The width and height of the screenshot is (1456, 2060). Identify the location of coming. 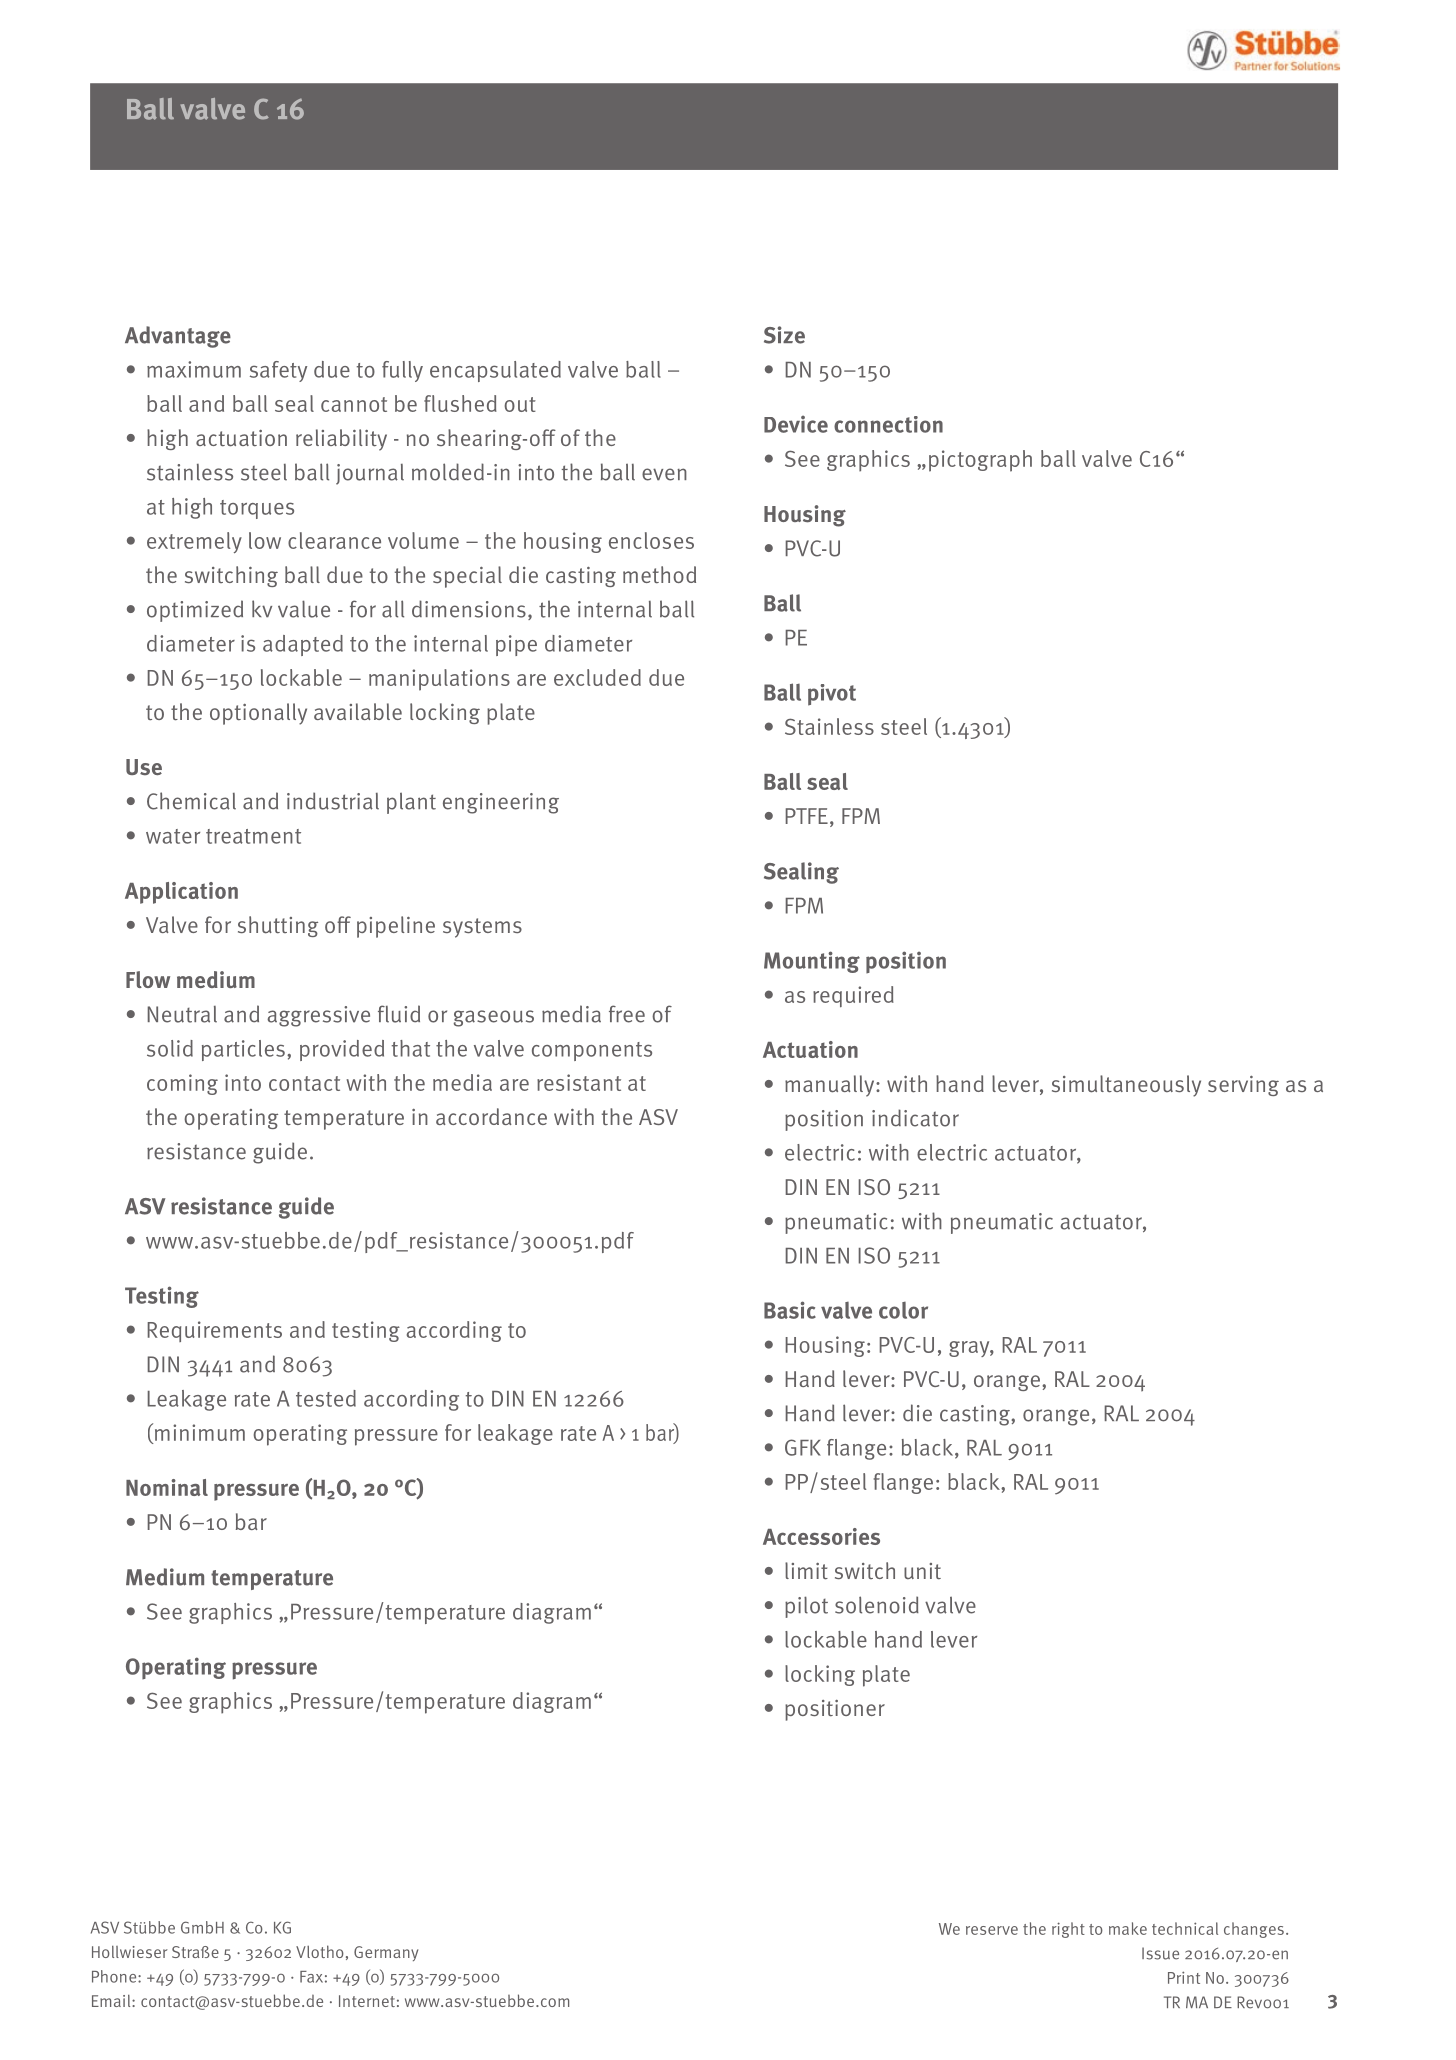
(182, 1084).
